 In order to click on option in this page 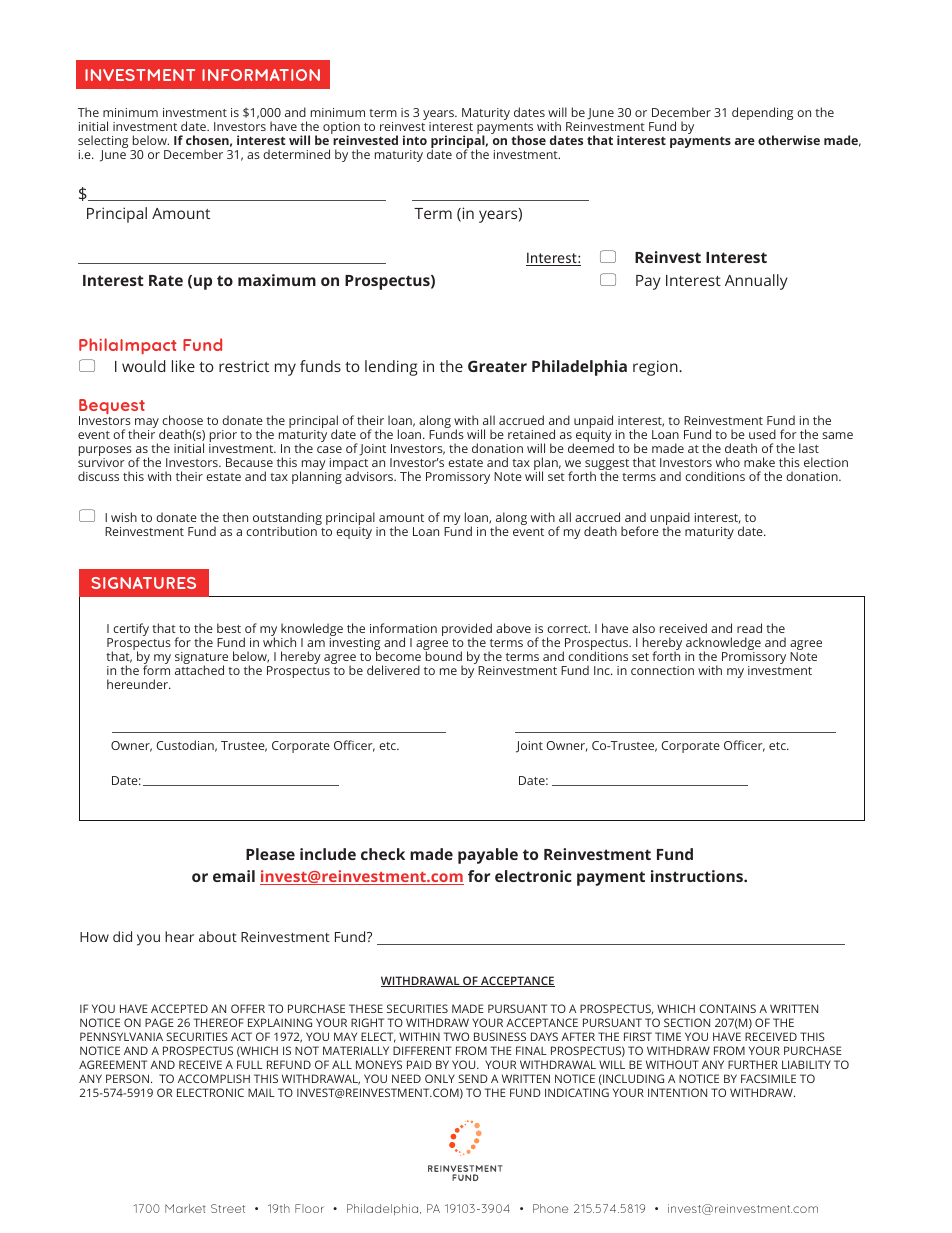, I will do `click(341, 129)`.
